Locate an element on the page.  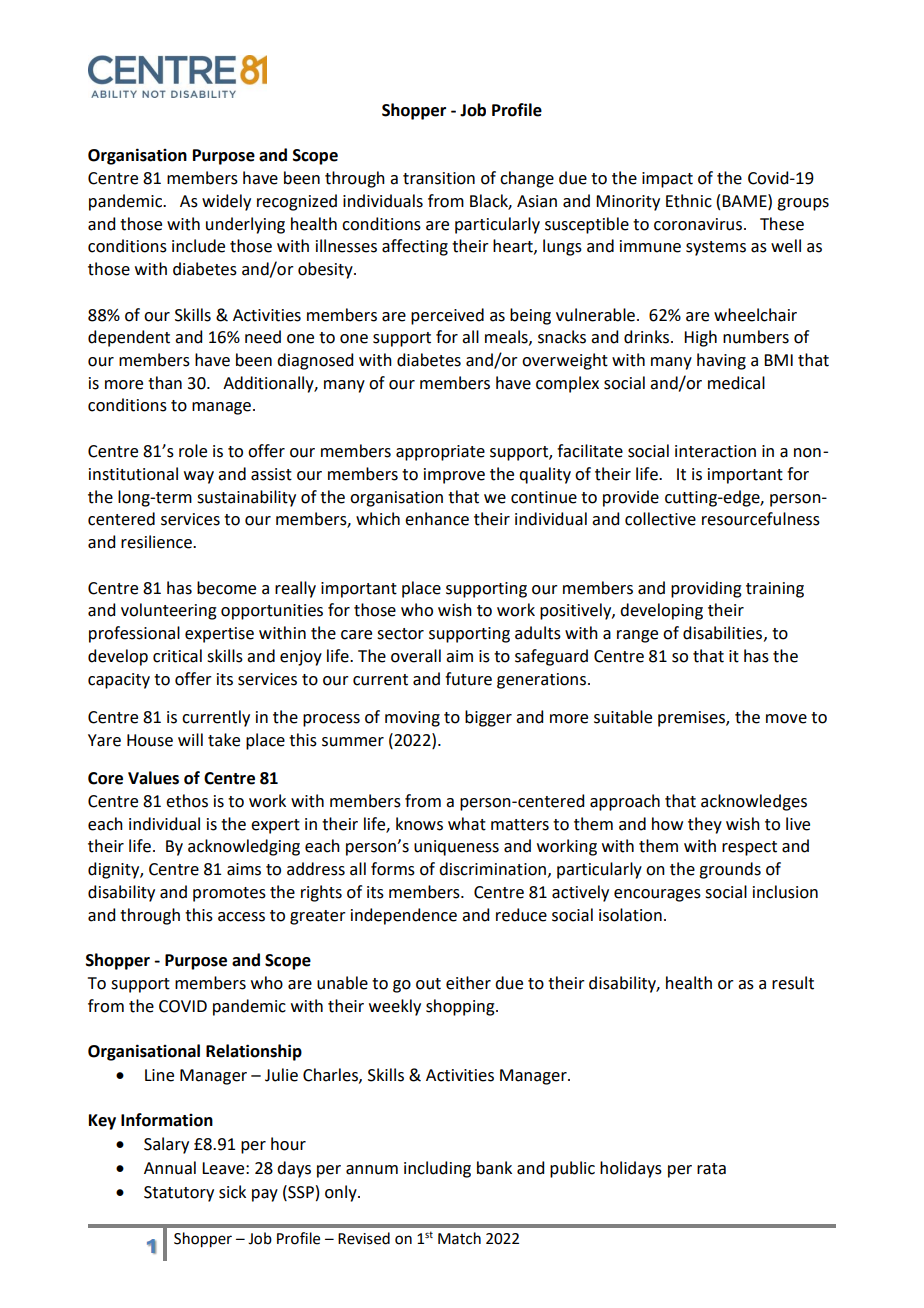
Match is located at coordinates (459, 1238).
